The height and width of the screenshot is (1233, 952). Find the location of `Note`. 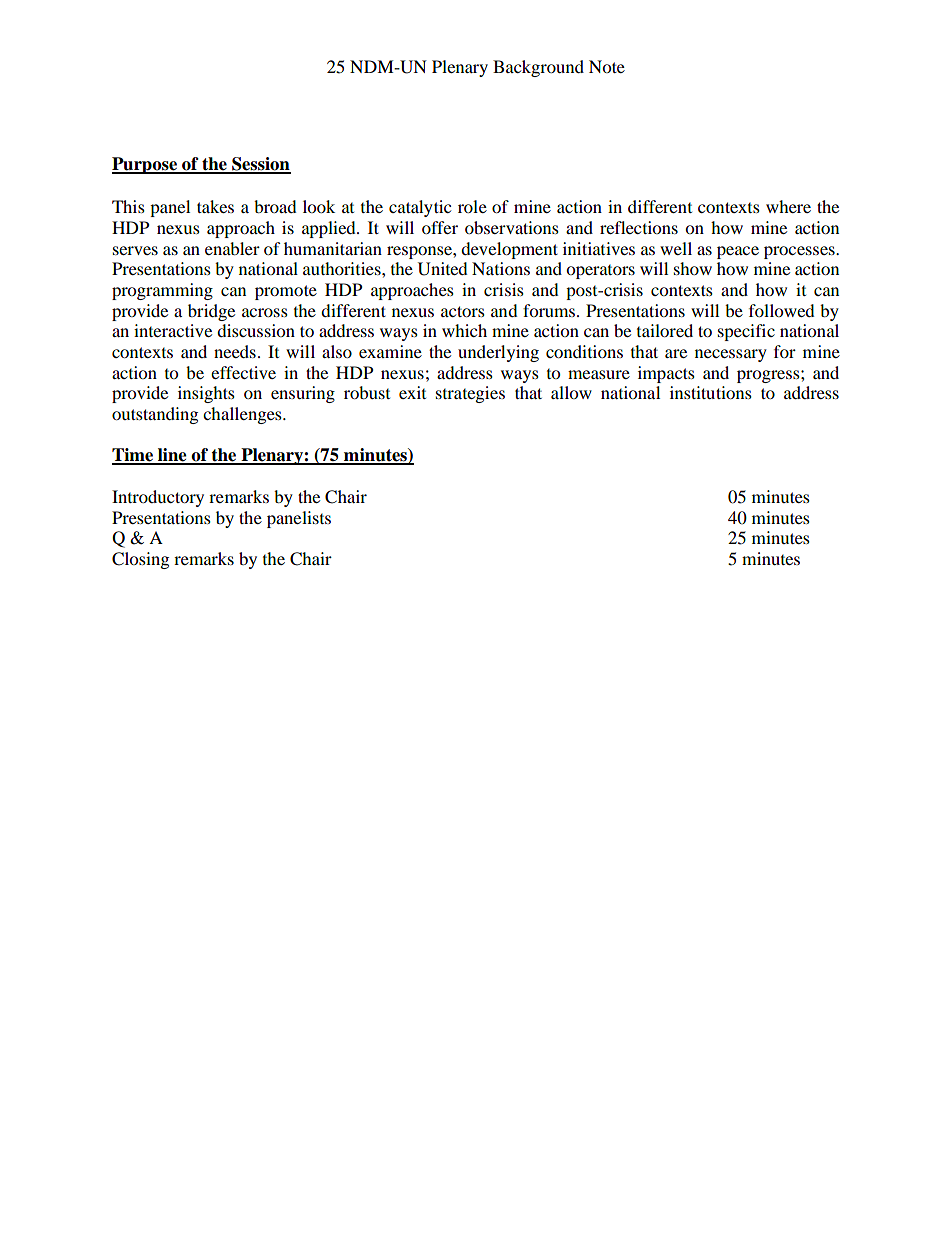

Note is located at coordinates (607, 66).
